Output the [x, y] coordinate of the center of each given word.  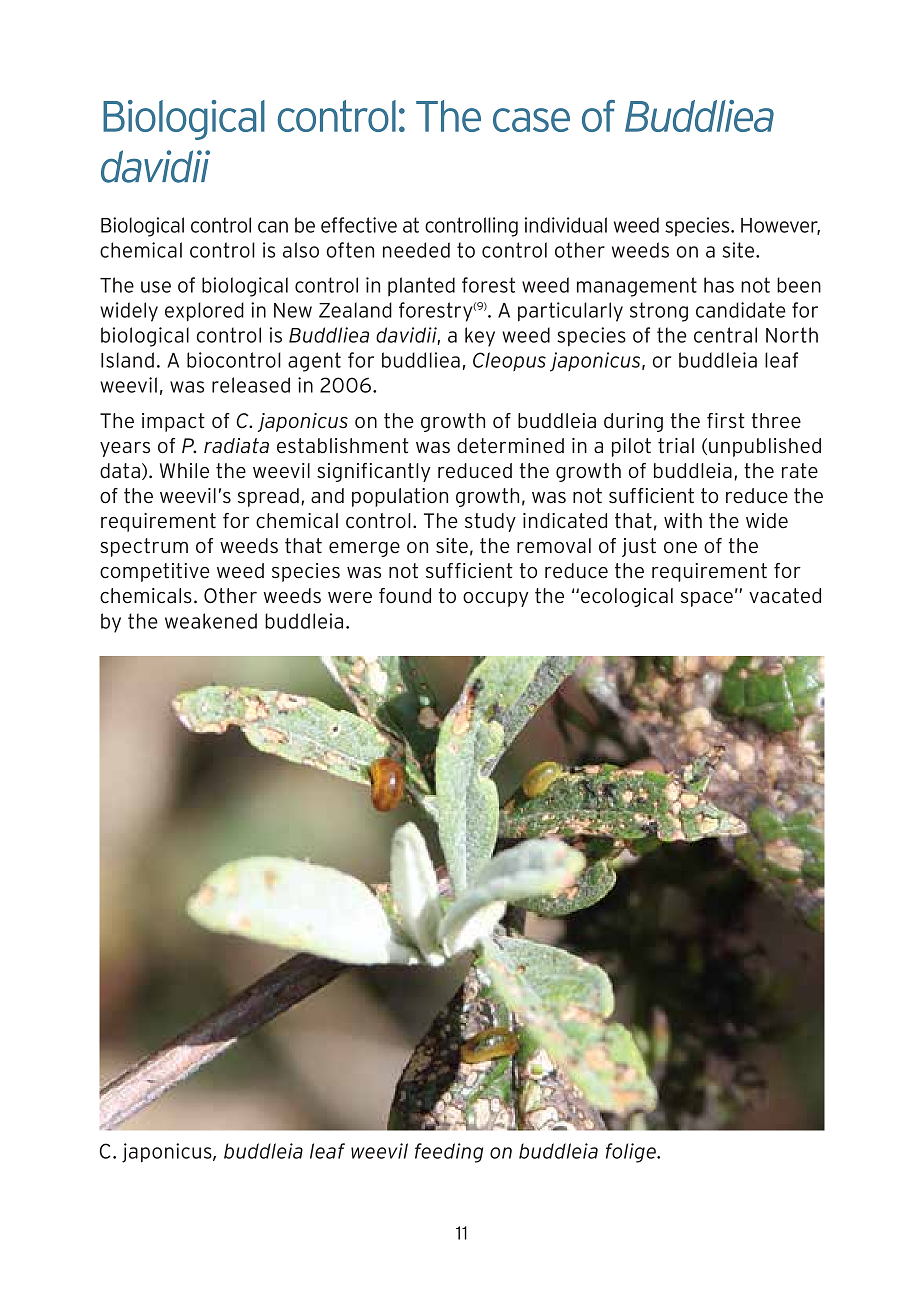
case [531, 120]
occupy [496, 599]
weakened [211, 621]
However [780, 226]
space [707, 599]
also [301, 250]
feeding [449, 1153]
